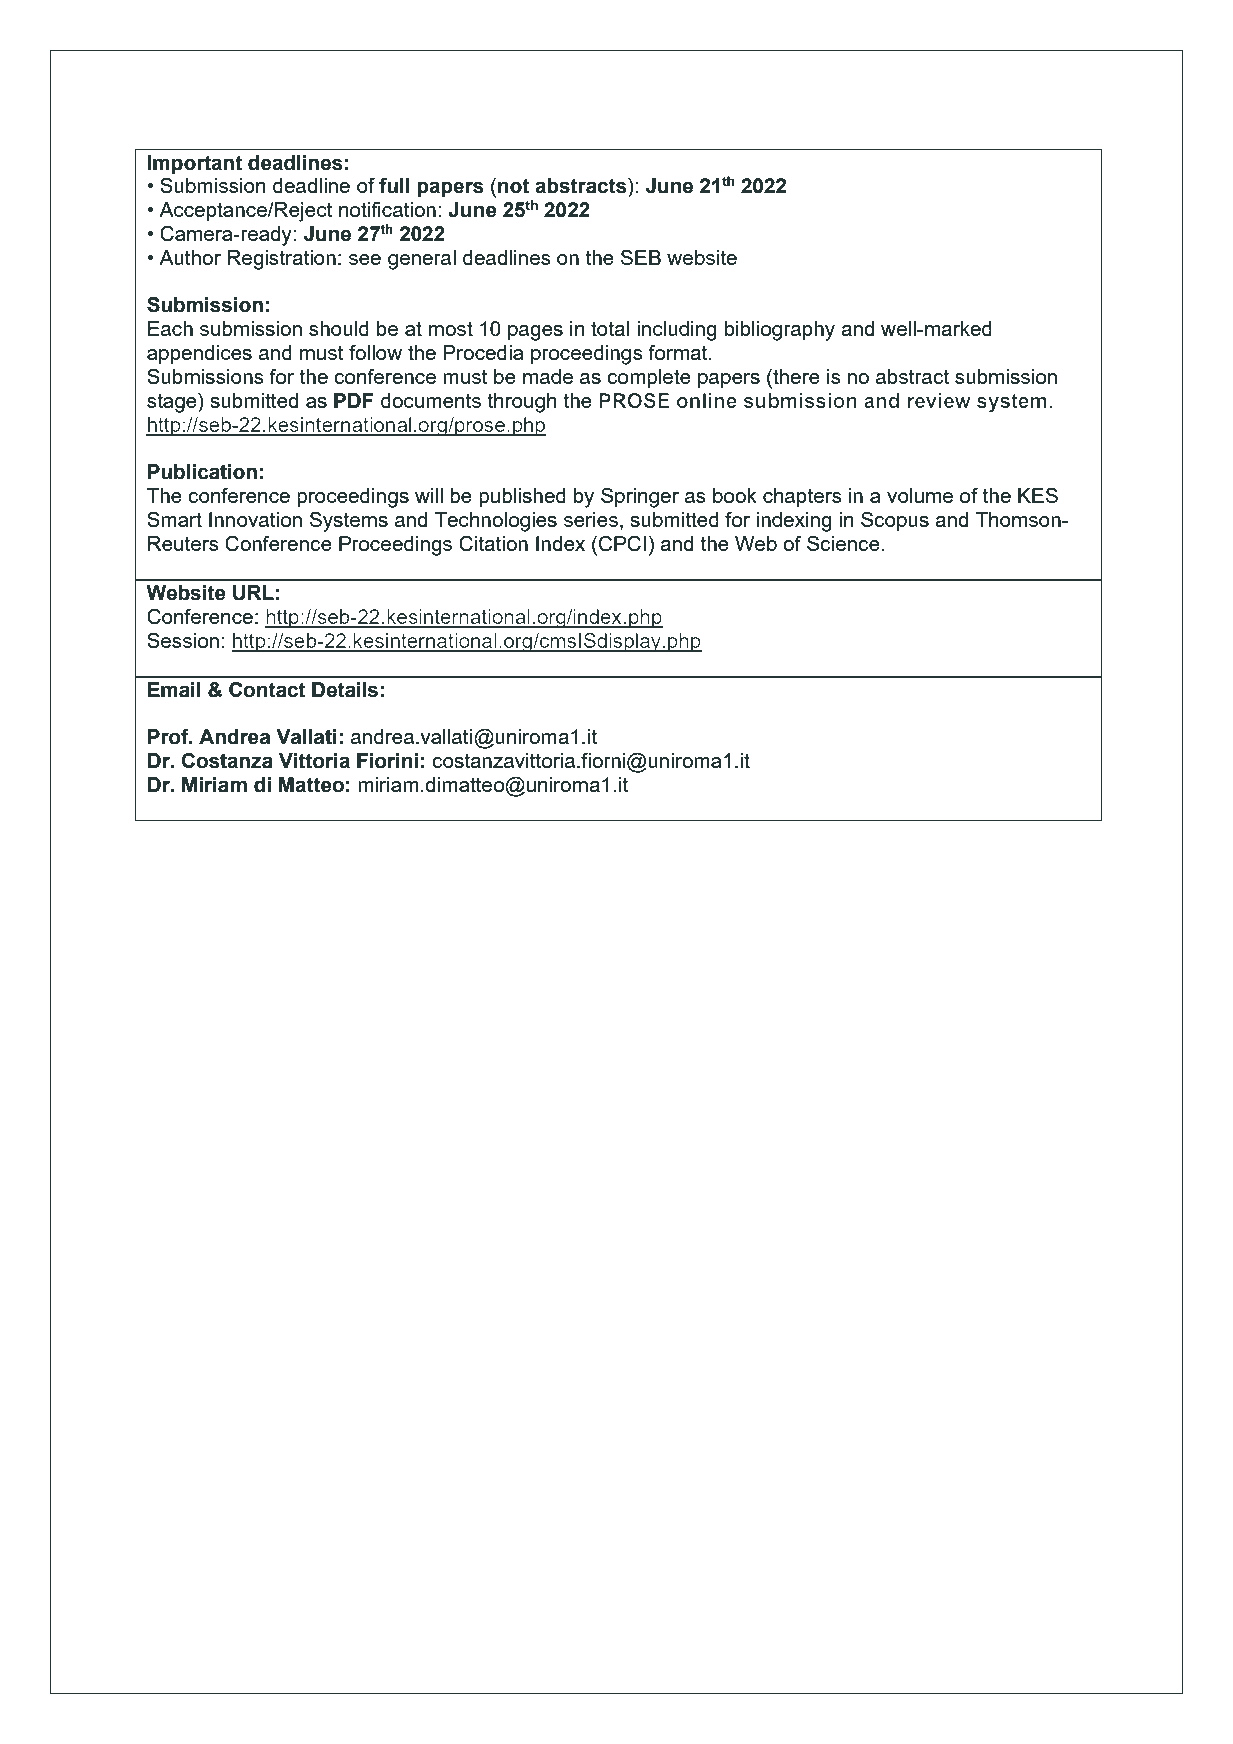  Describe the element at coordinates (844, 543) in the screenshot. I see `Science` at that location.
